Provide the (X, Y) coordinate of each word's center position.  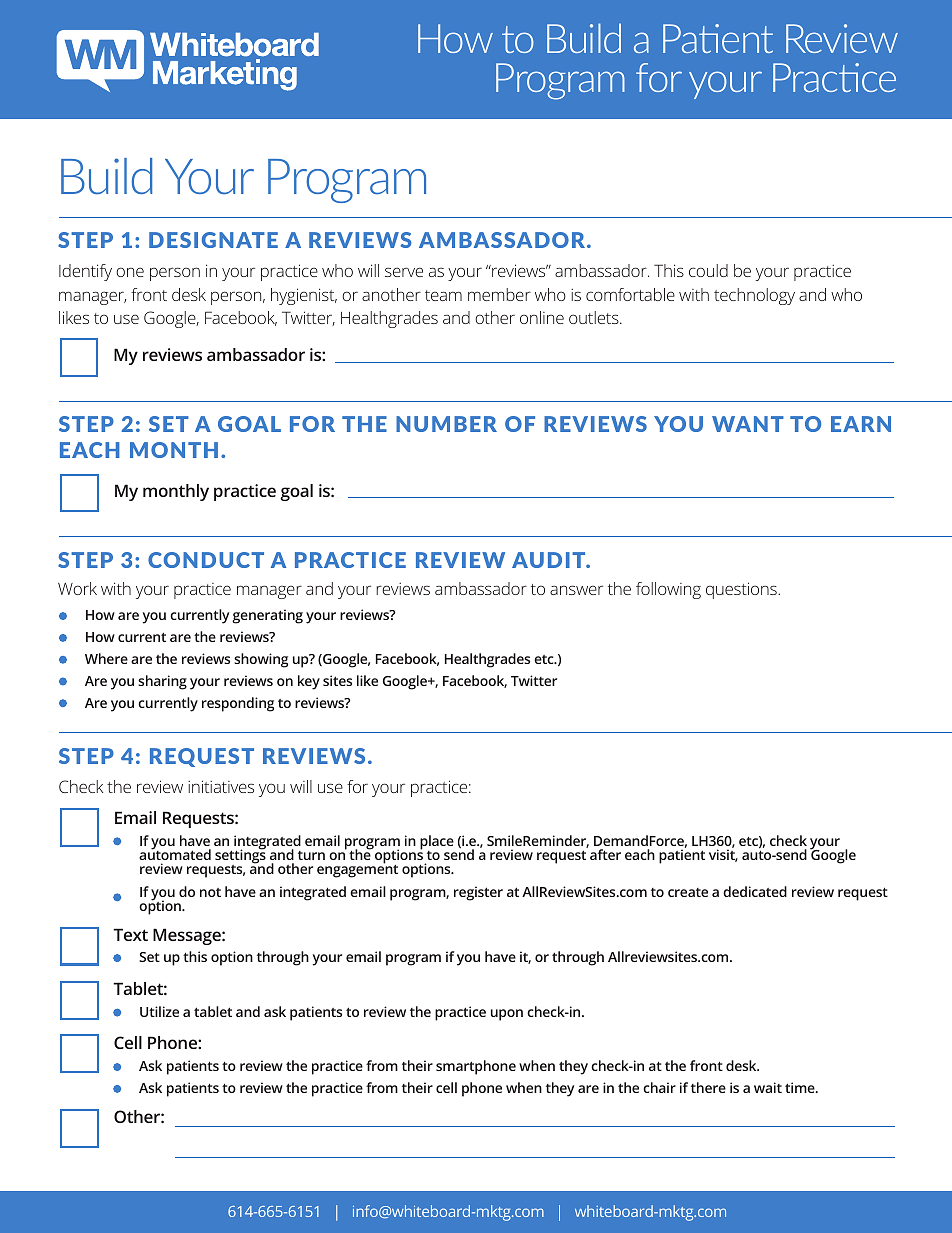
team (443, 295)
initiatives (221, 786)
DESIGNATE (213, 240)
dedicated (755, 891)
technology (754, 296)
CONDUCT (206, 560)
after (605, 854)
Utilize (159, 1011)
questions (742, 590)
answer (576, 590)
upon (507, 1015)
